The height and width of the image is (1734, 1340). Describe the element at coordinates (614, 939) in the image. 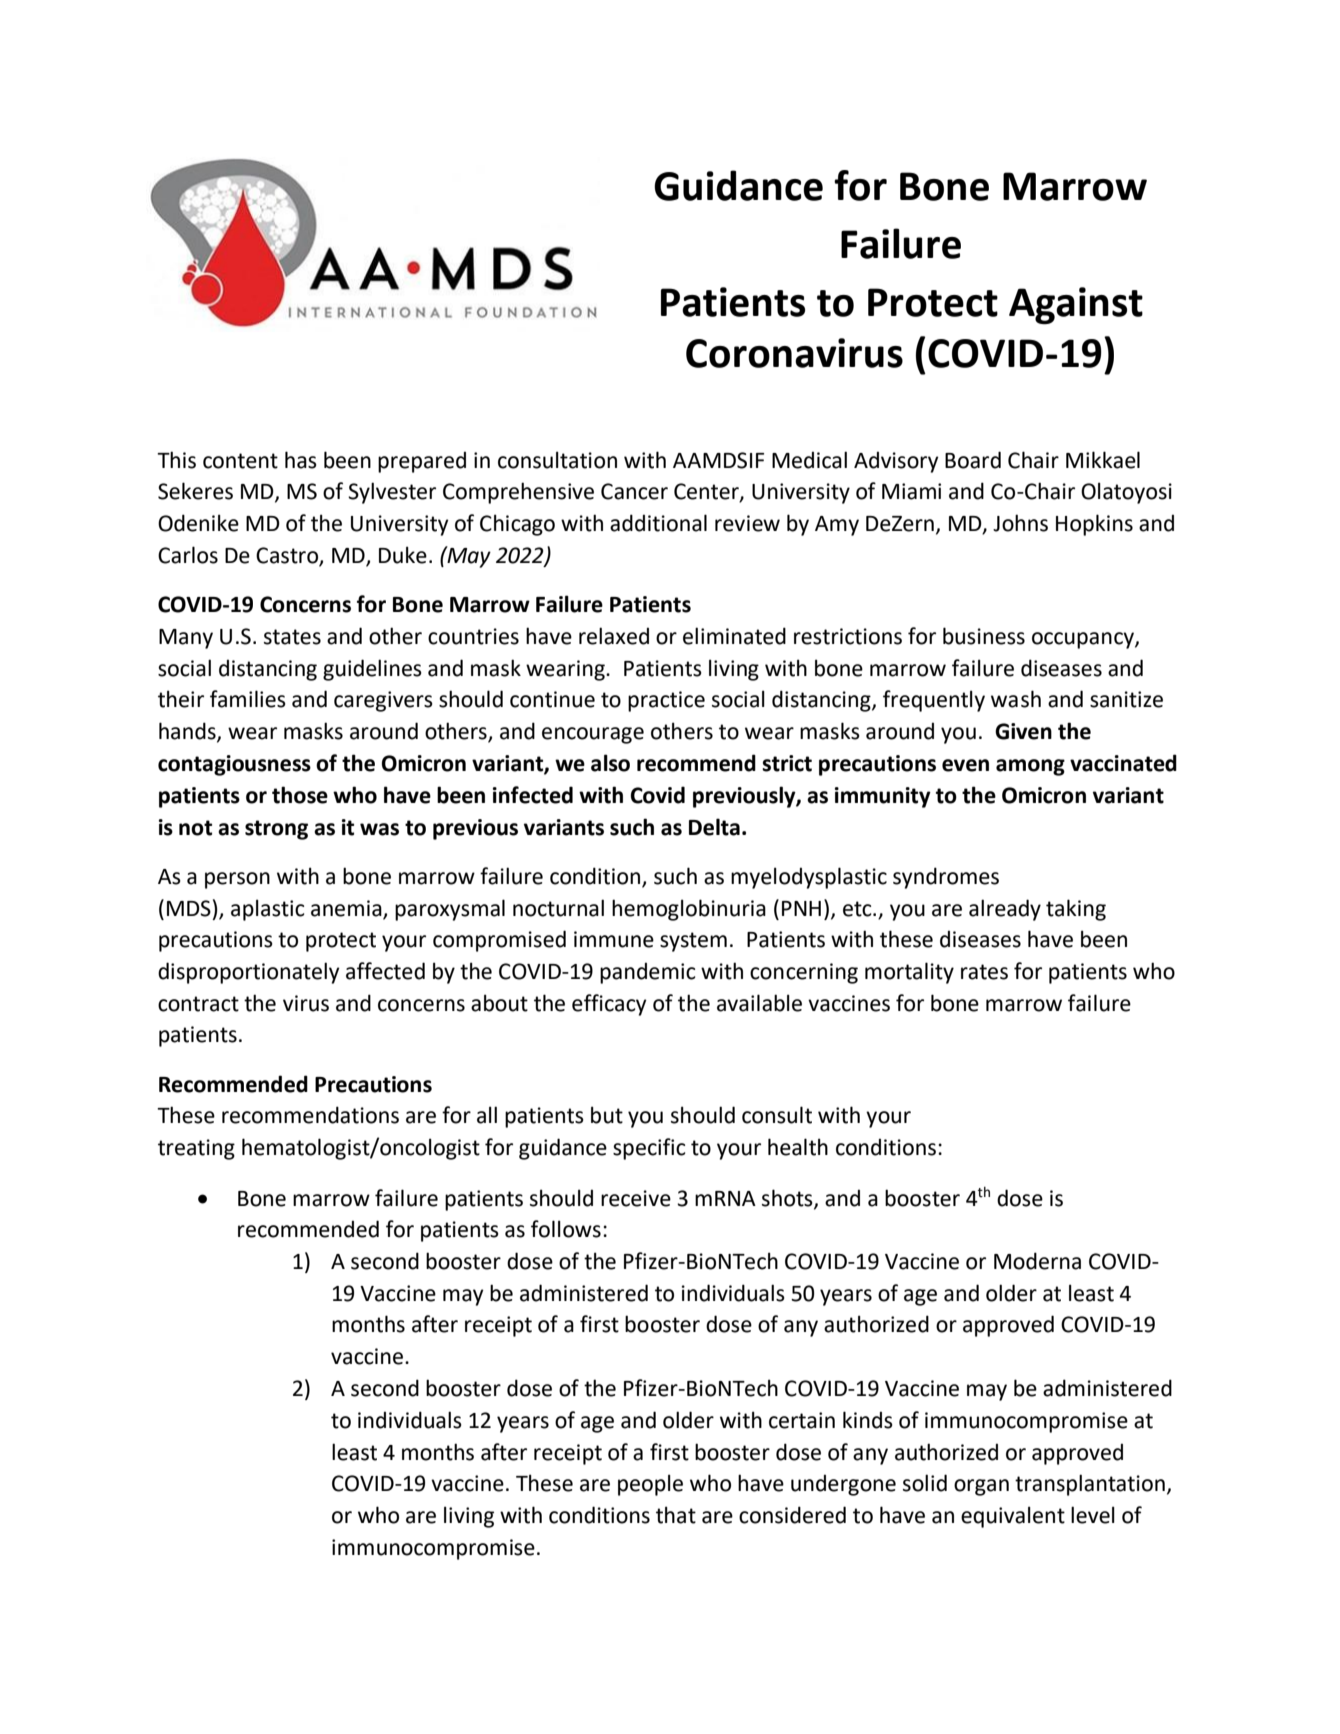

I see `immune` at that location.
